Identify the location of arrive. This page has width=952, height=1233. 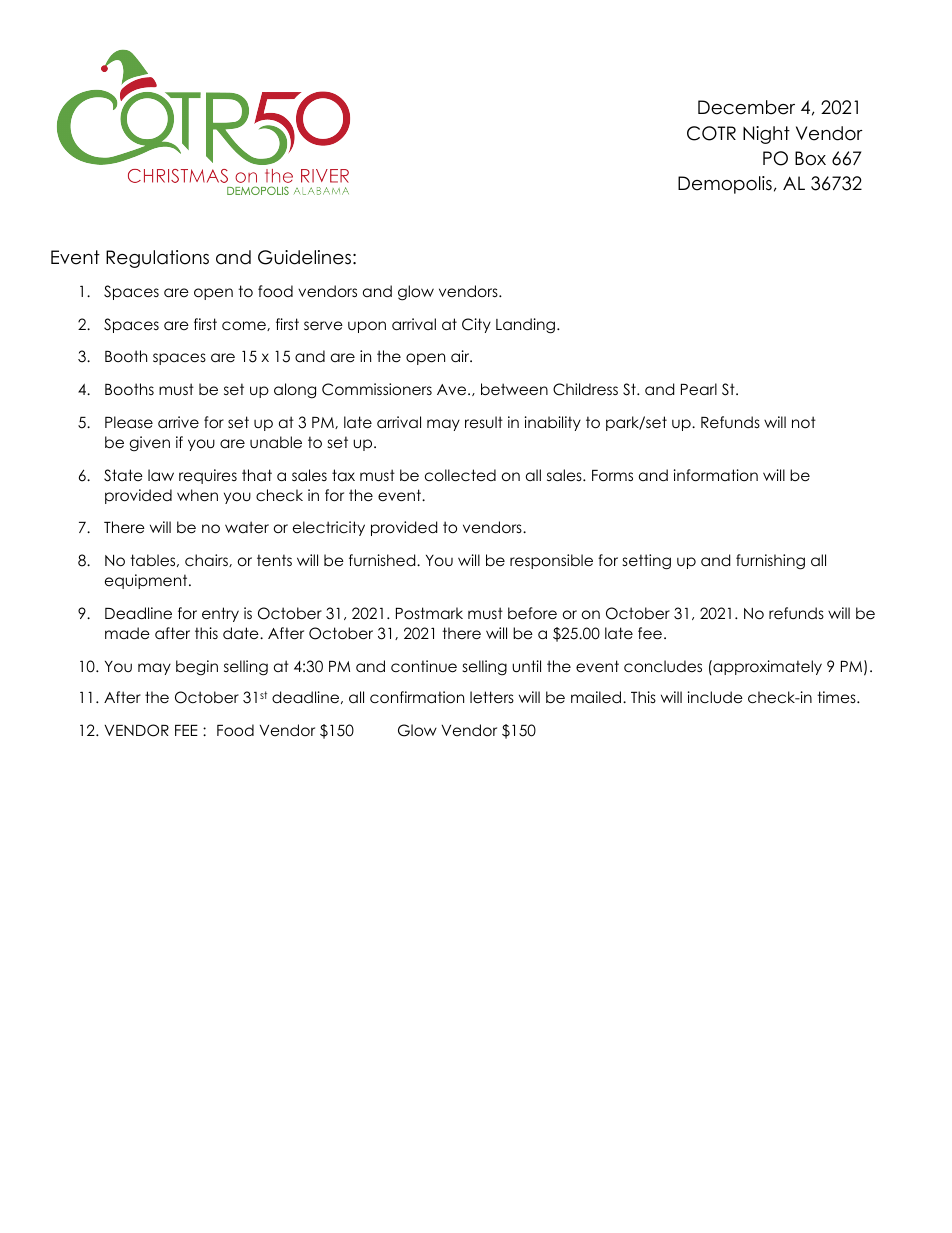
(178, 422).
